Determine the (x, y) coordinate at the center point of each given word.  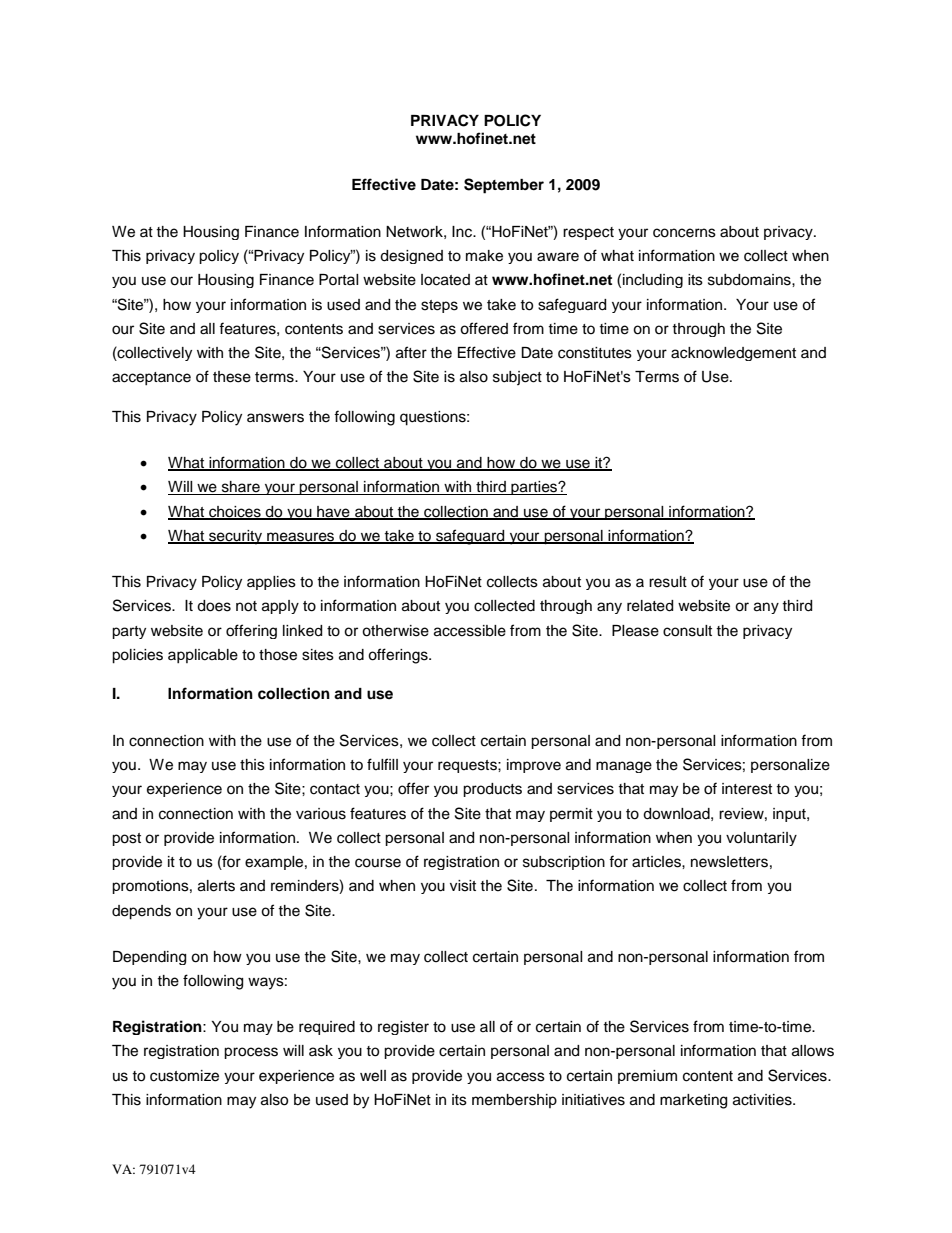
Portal (339, 279)
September (504, 186)
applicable (203, 656)
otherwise (395, 631)
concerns (684, 233)
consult (687, 631)
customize (184, 1076)
